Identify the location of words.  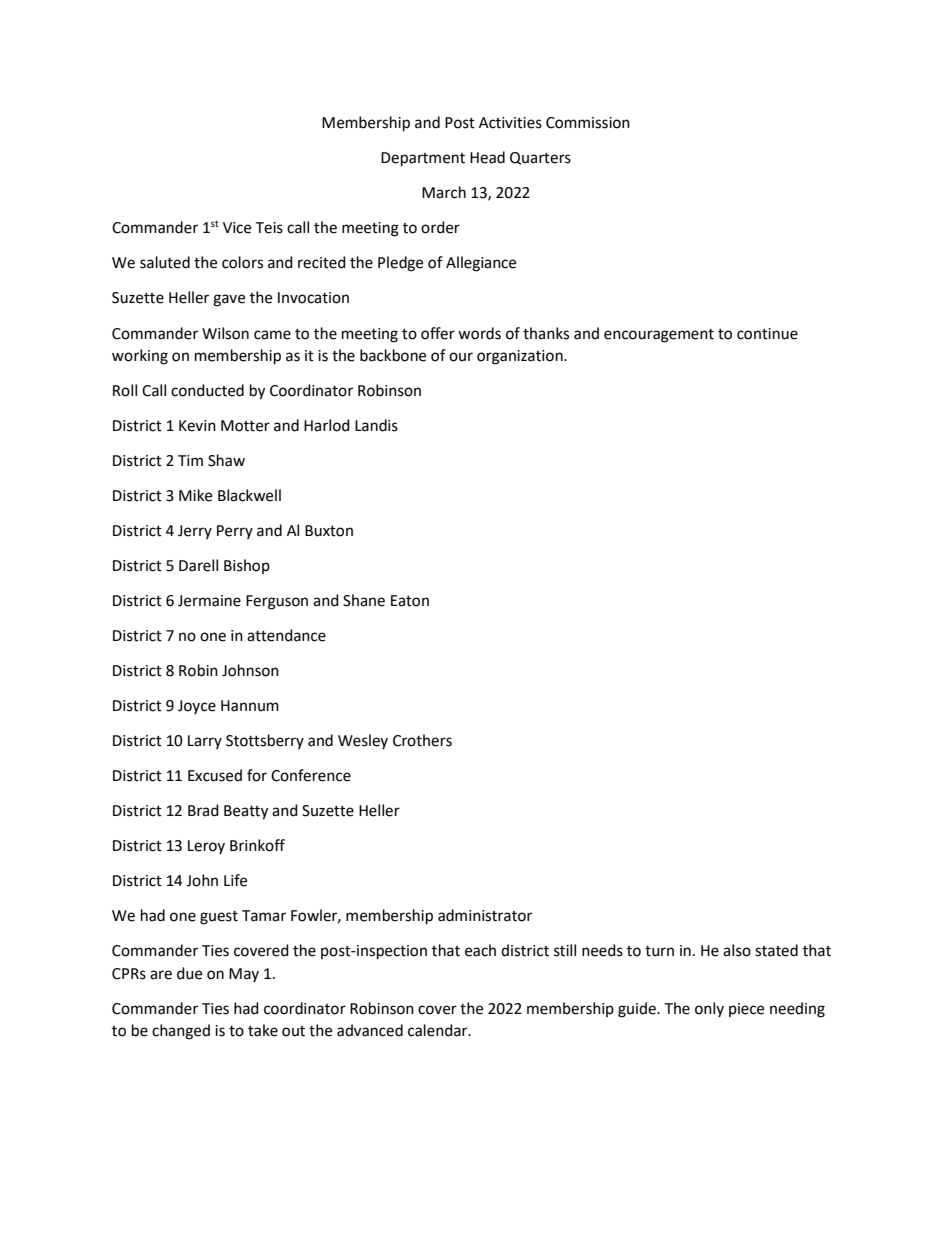
(479, 333).
